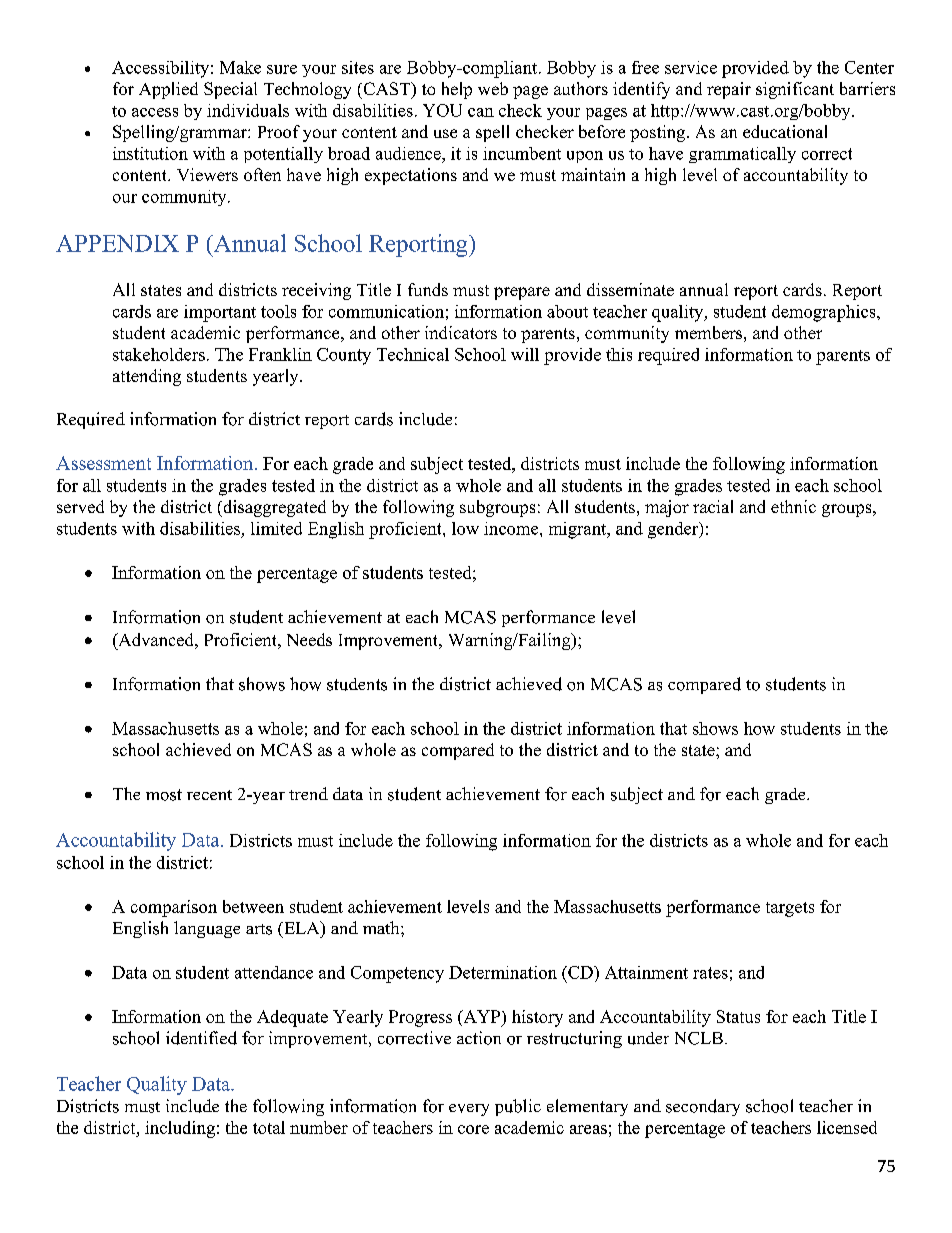 This page has width=952, height=1233. I want to click on including, so click(180, 1129).
